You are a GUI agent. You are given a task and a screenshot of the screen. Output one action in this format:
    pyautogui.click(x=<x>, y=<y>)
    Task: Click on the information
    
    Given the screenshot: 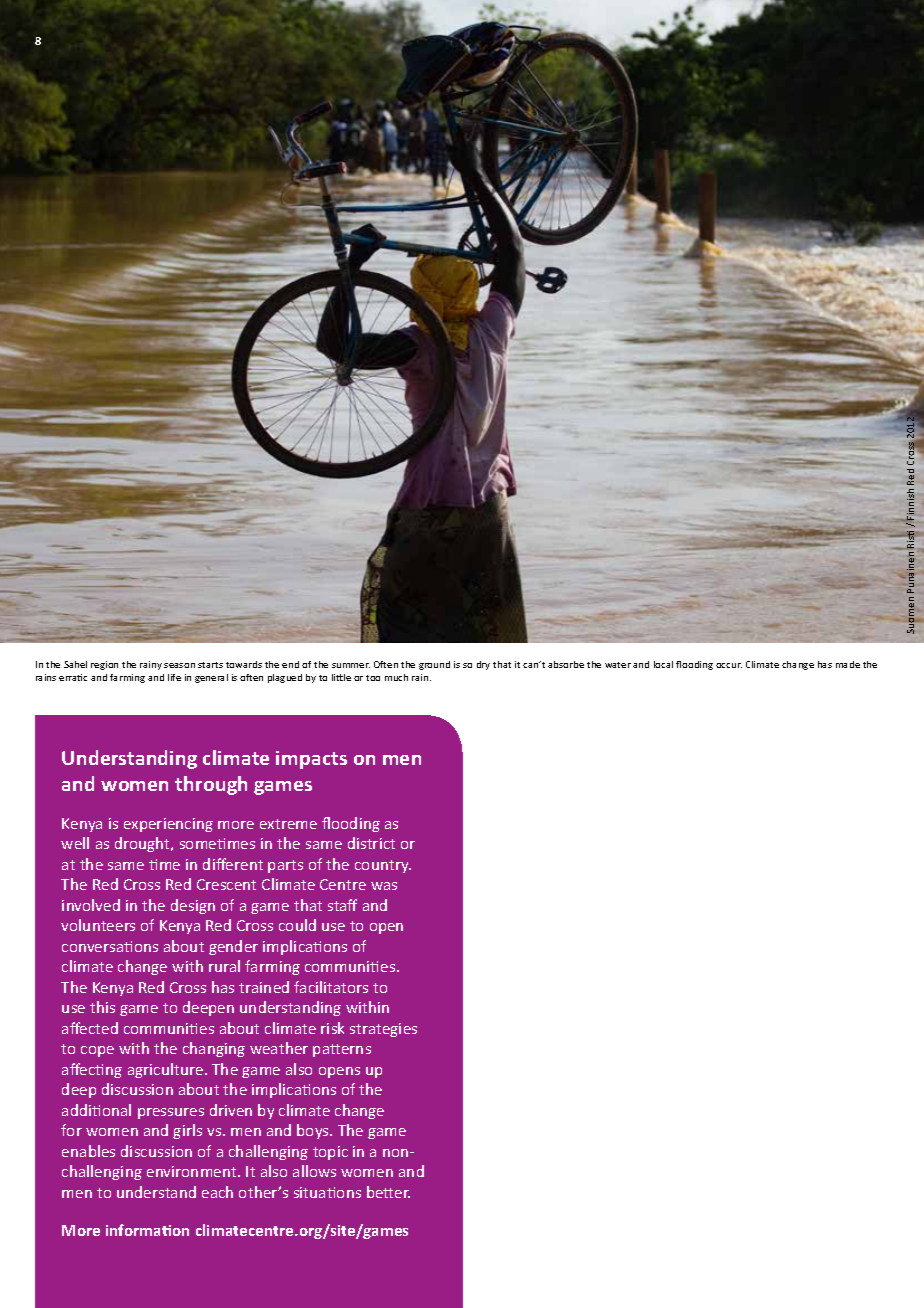 What is the action you would take?
    pyautogui.click(x=147, y=1230)
